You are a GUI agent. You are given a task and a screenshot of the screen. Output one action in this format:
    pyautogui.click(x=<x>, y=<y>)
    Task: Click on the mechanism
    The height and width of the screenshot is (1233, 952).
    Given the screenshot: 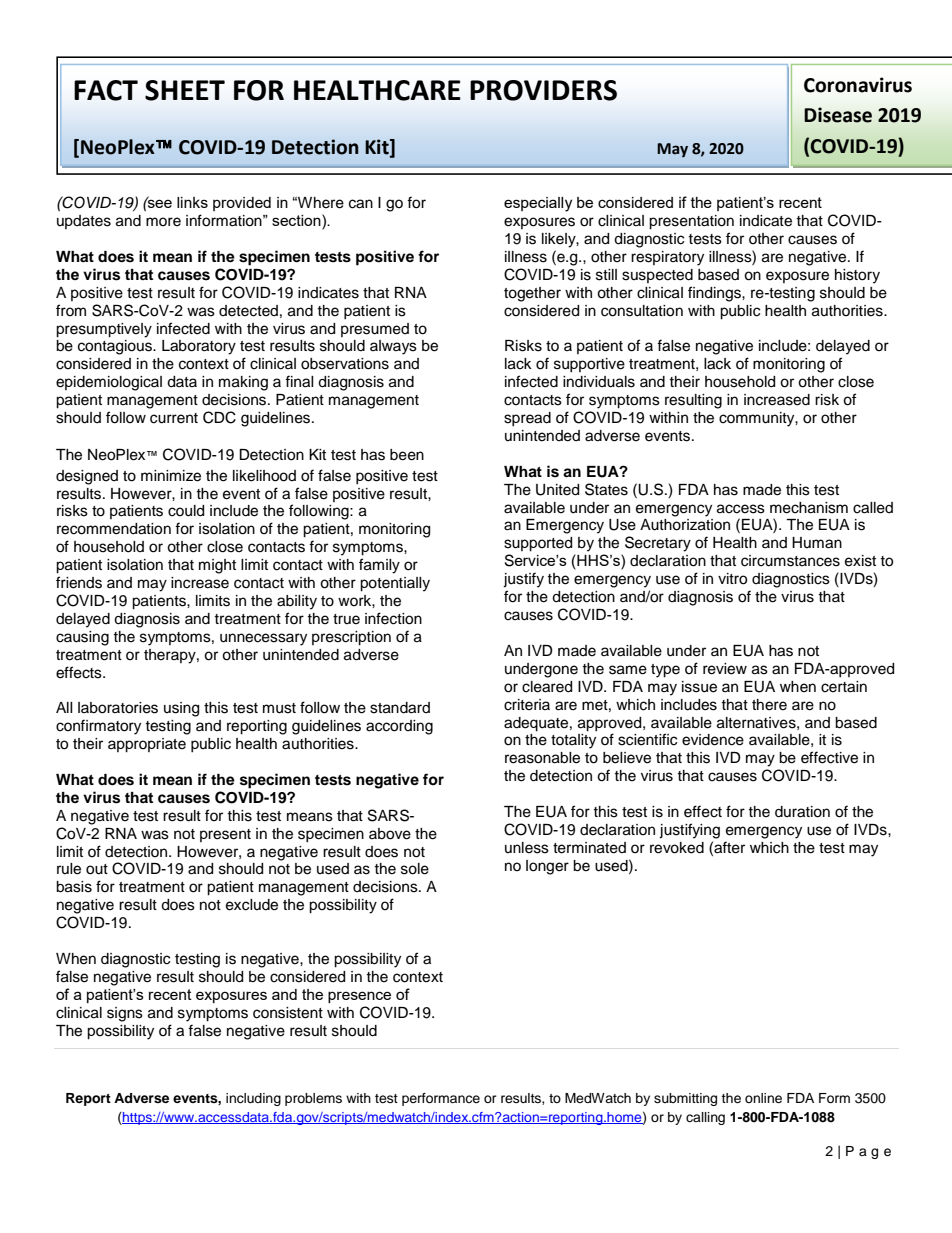 What is the action you would take?
    pyautogui.click(x=809, y=508)
